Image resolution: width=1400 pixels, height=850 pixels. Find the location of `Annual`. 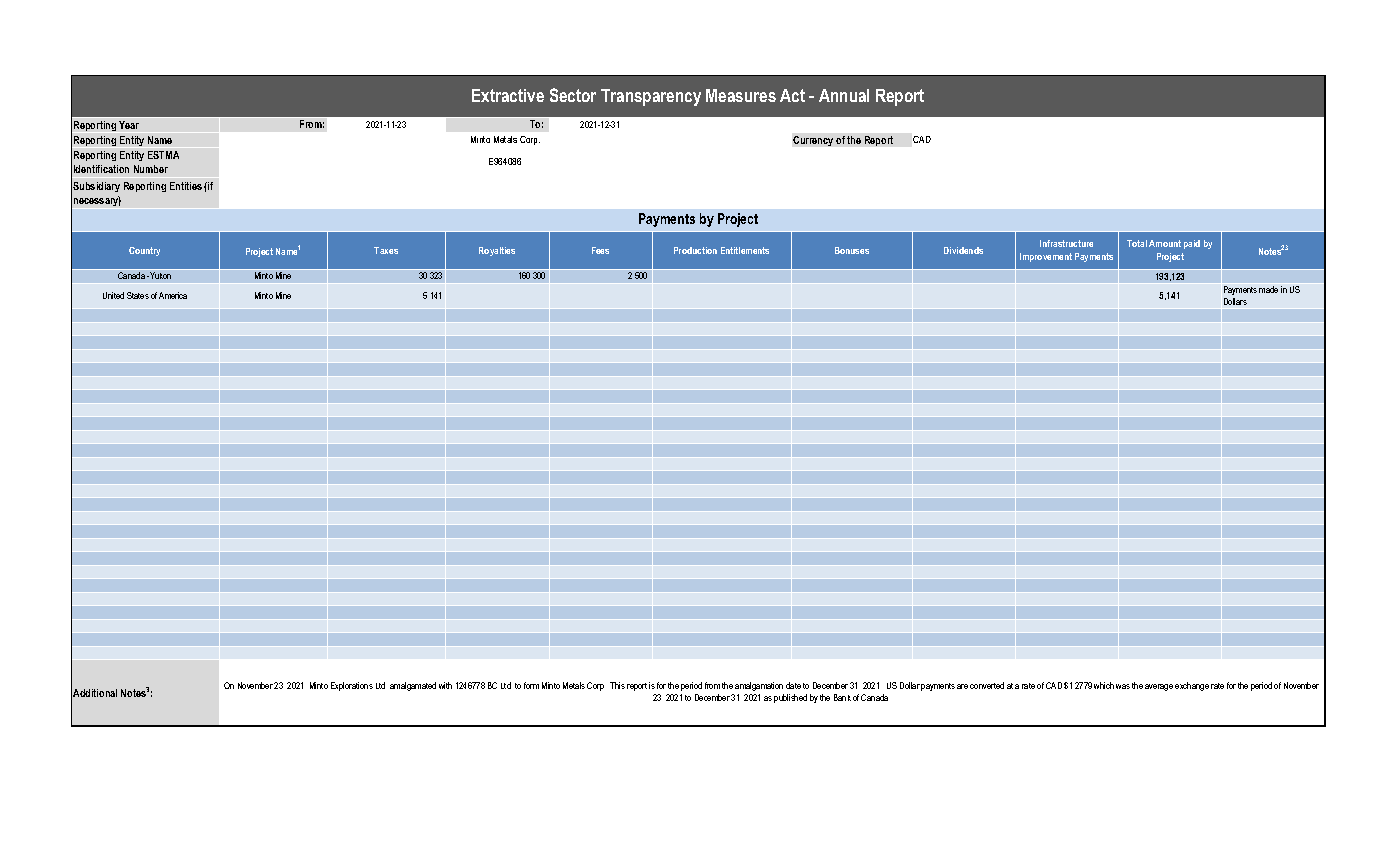

Annual is located at coordinates (844, 95).
